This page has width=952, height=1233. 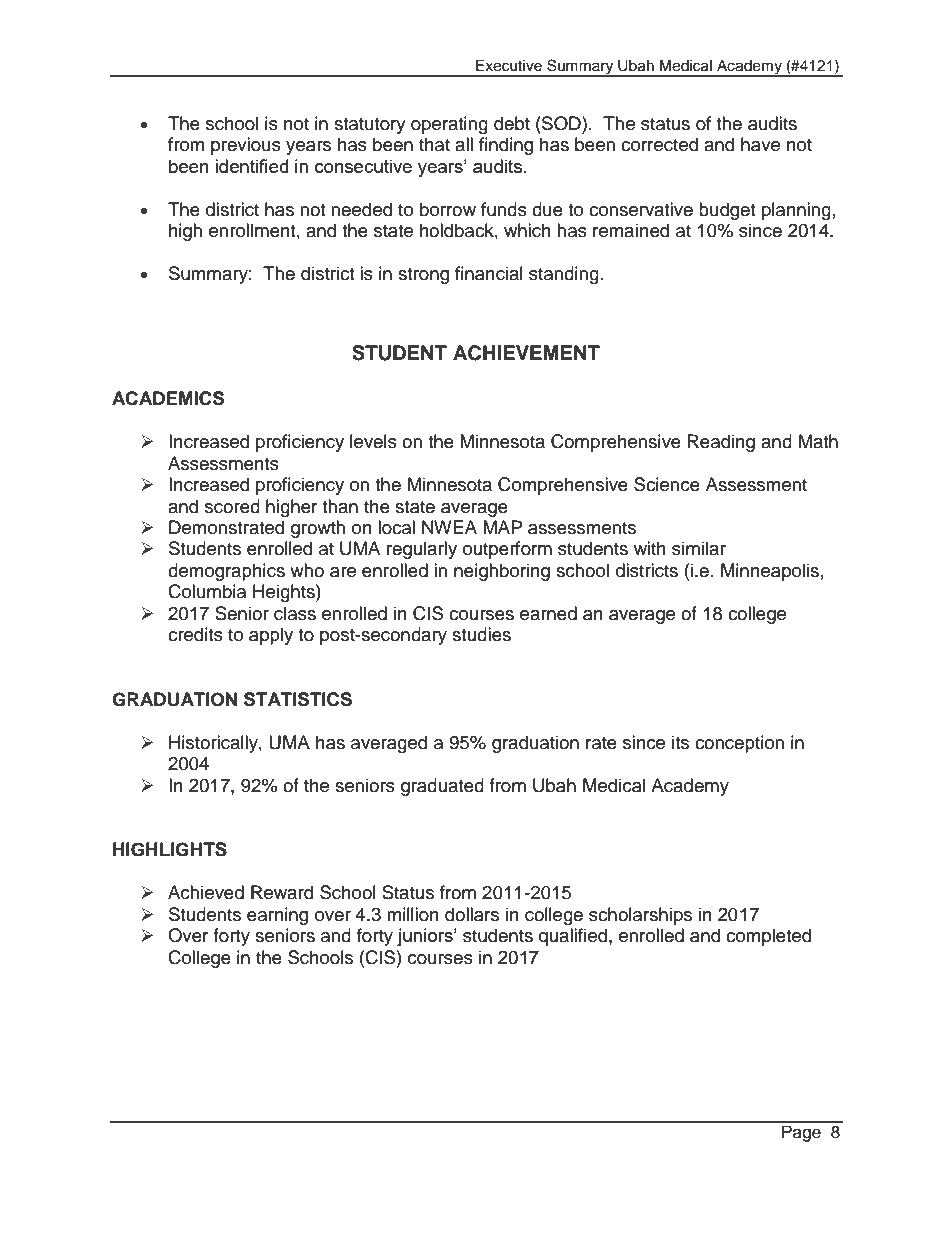 I want to click on previous, so click(x=246, y=146).
